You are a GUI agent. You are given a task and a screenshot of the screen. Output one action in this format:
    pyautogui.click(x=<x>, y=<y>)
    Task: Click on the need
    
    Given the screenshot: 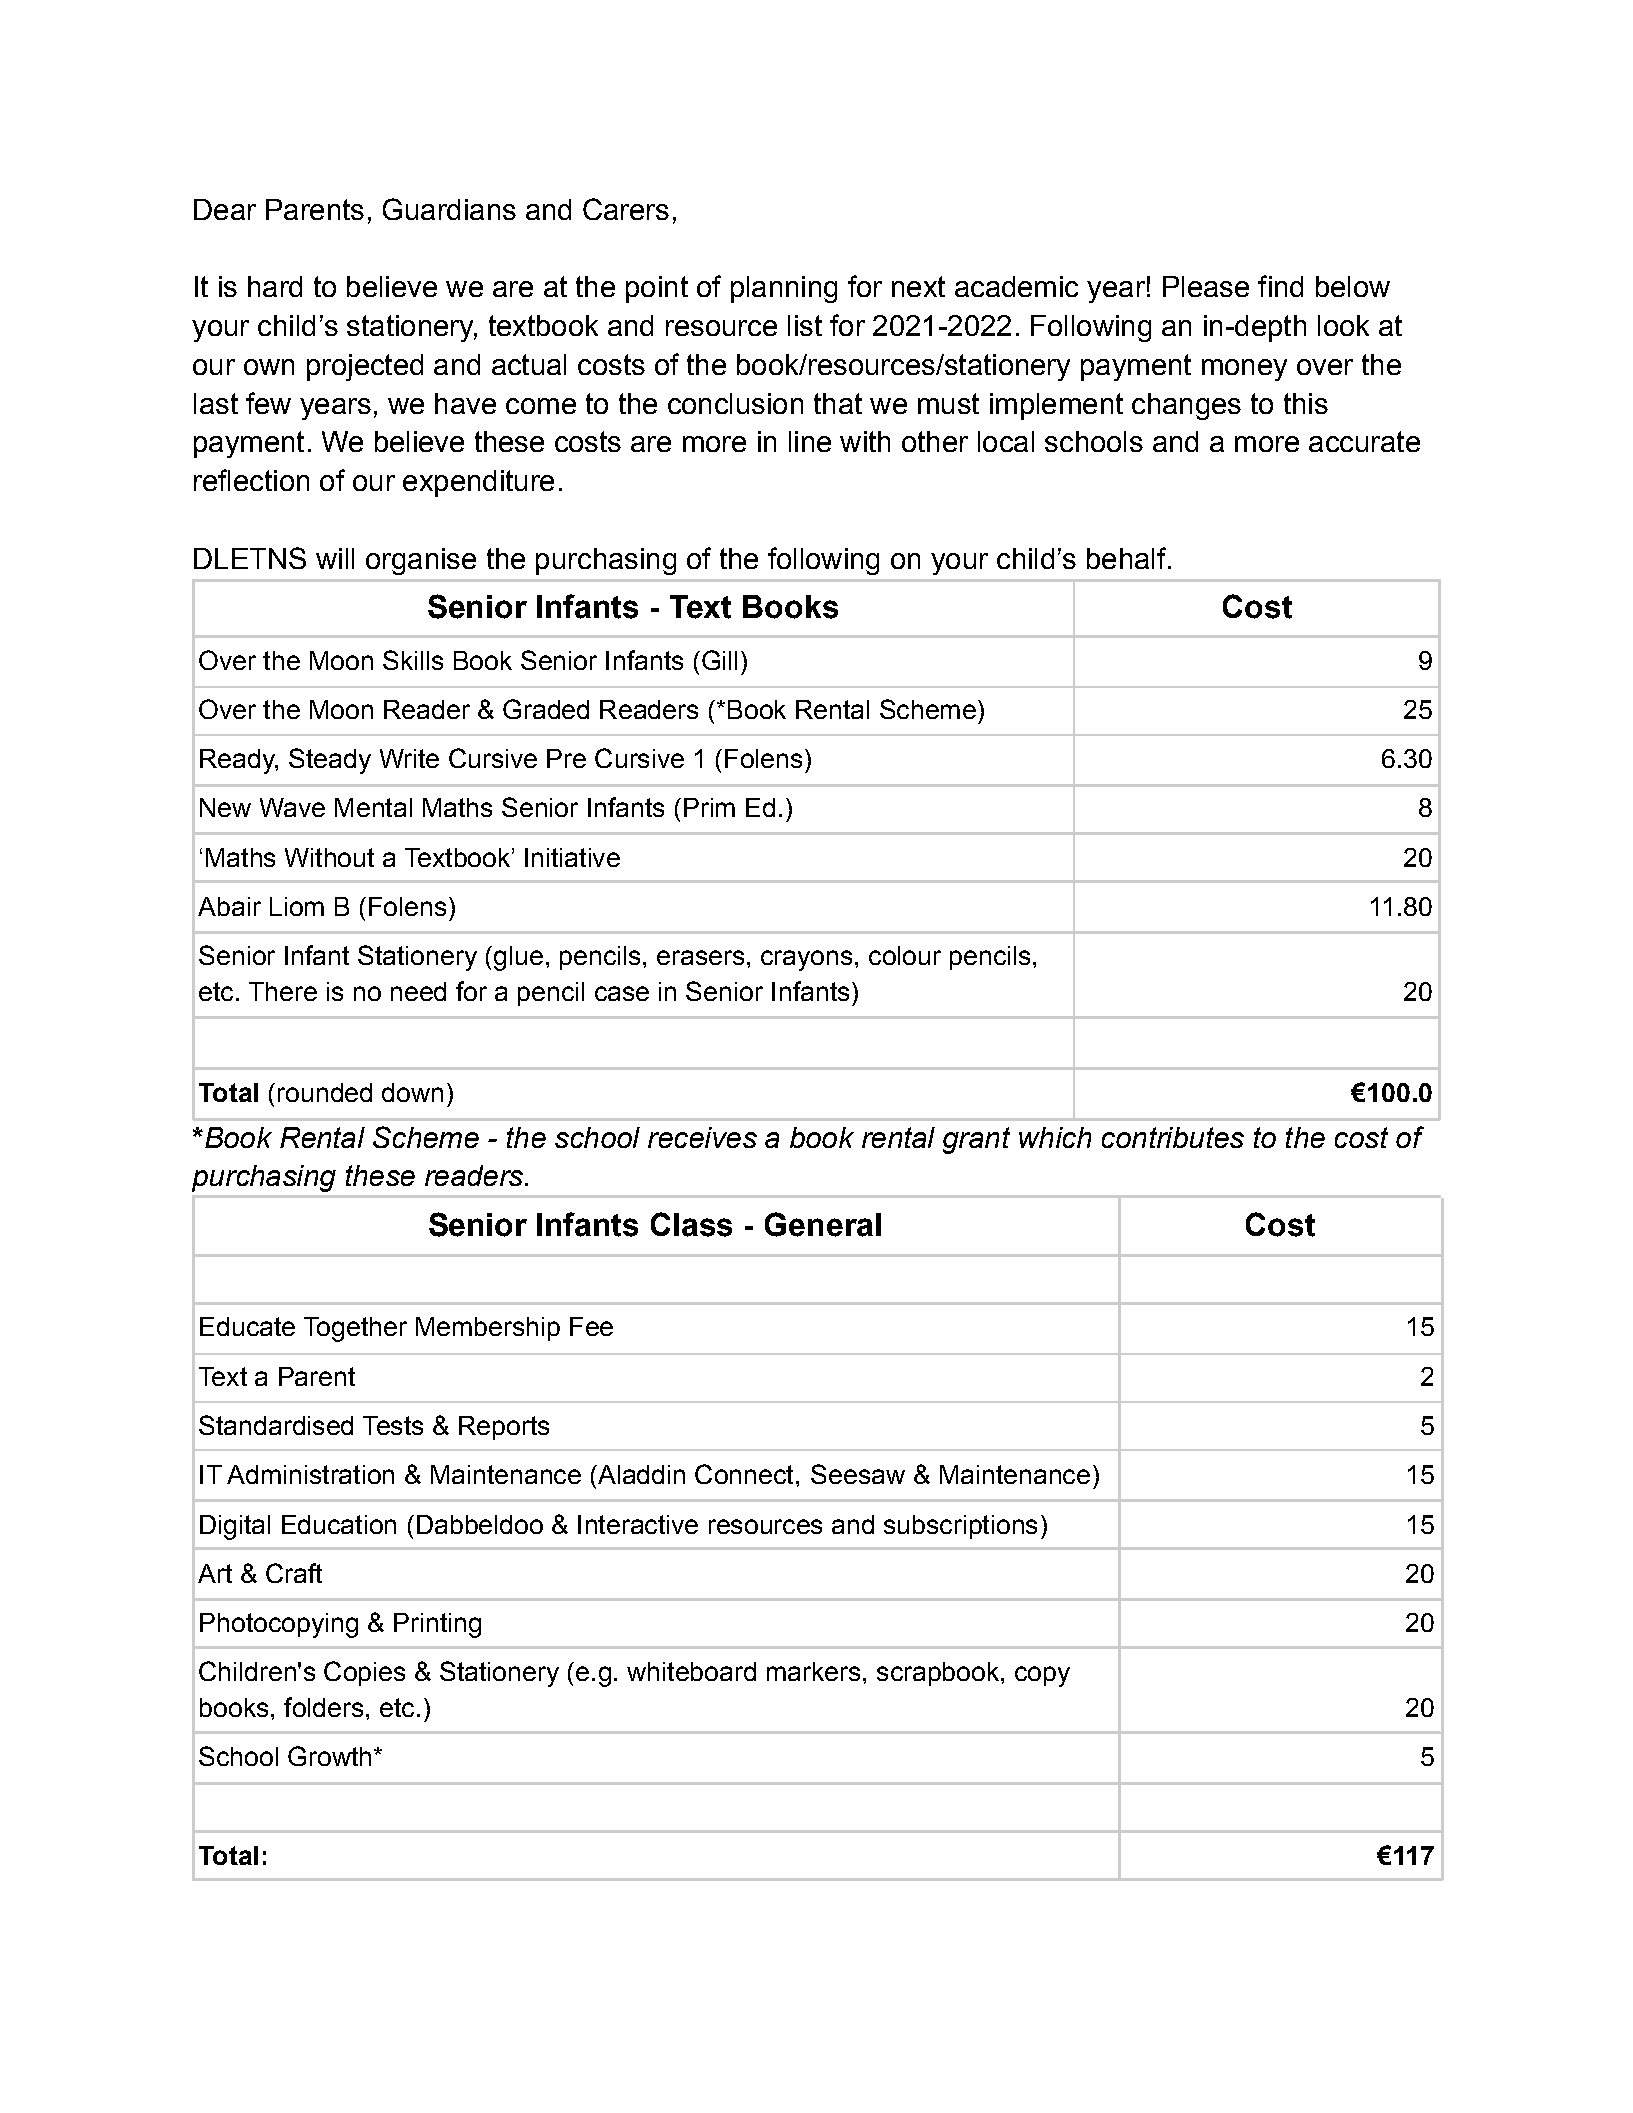 What is the action you would take?
    pyautogui.click(x=418, y=991)
